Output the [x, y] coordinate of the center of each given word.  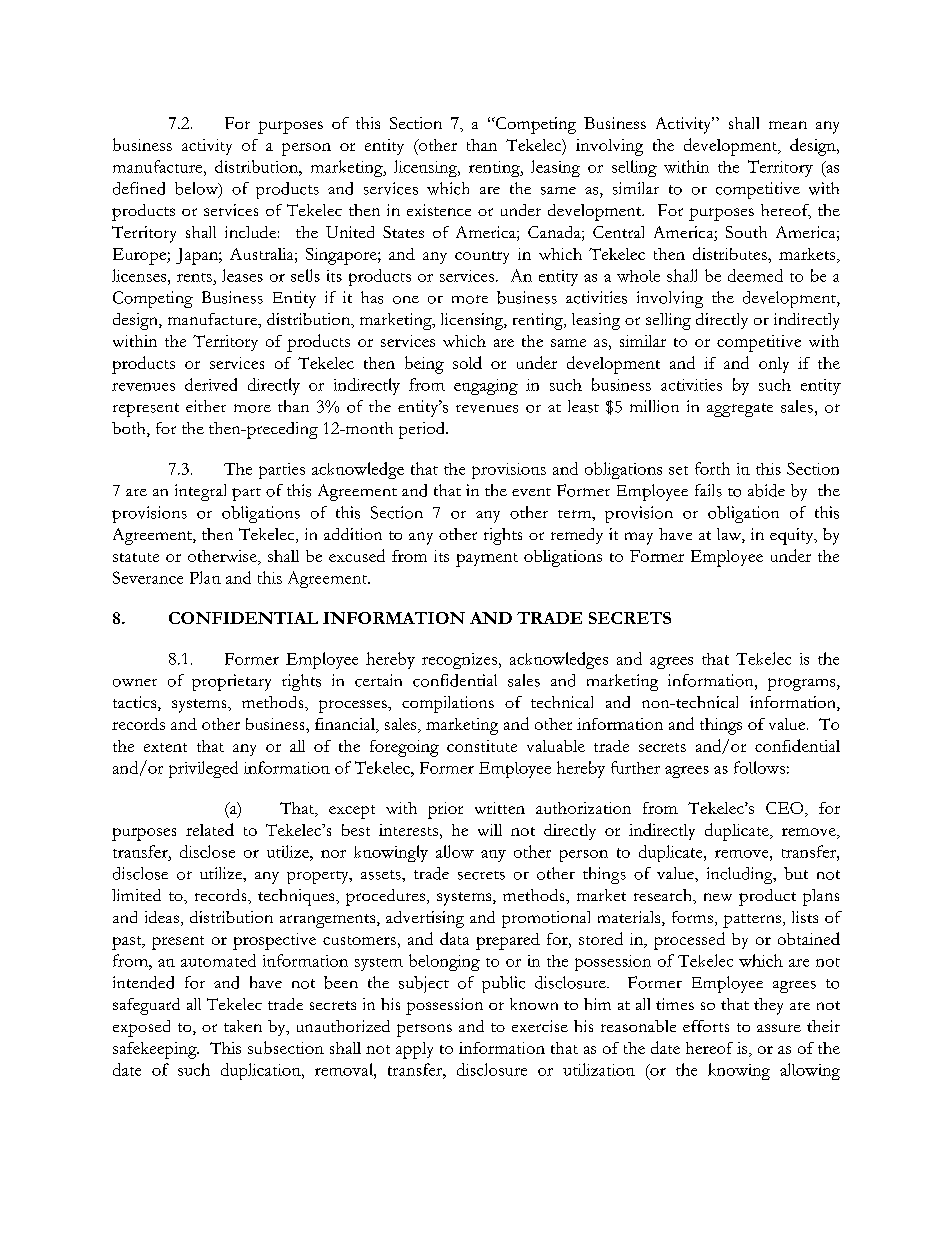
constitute [482, 746]
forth [712, 468]
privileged [203, 769]
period [423, 430]
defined [139, 188]
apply [414, 1050]
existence [439, 210]
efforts [706, 1026]
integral [200, 492]
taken [243, 1026]
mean [788, 125]
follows [759, 767]
